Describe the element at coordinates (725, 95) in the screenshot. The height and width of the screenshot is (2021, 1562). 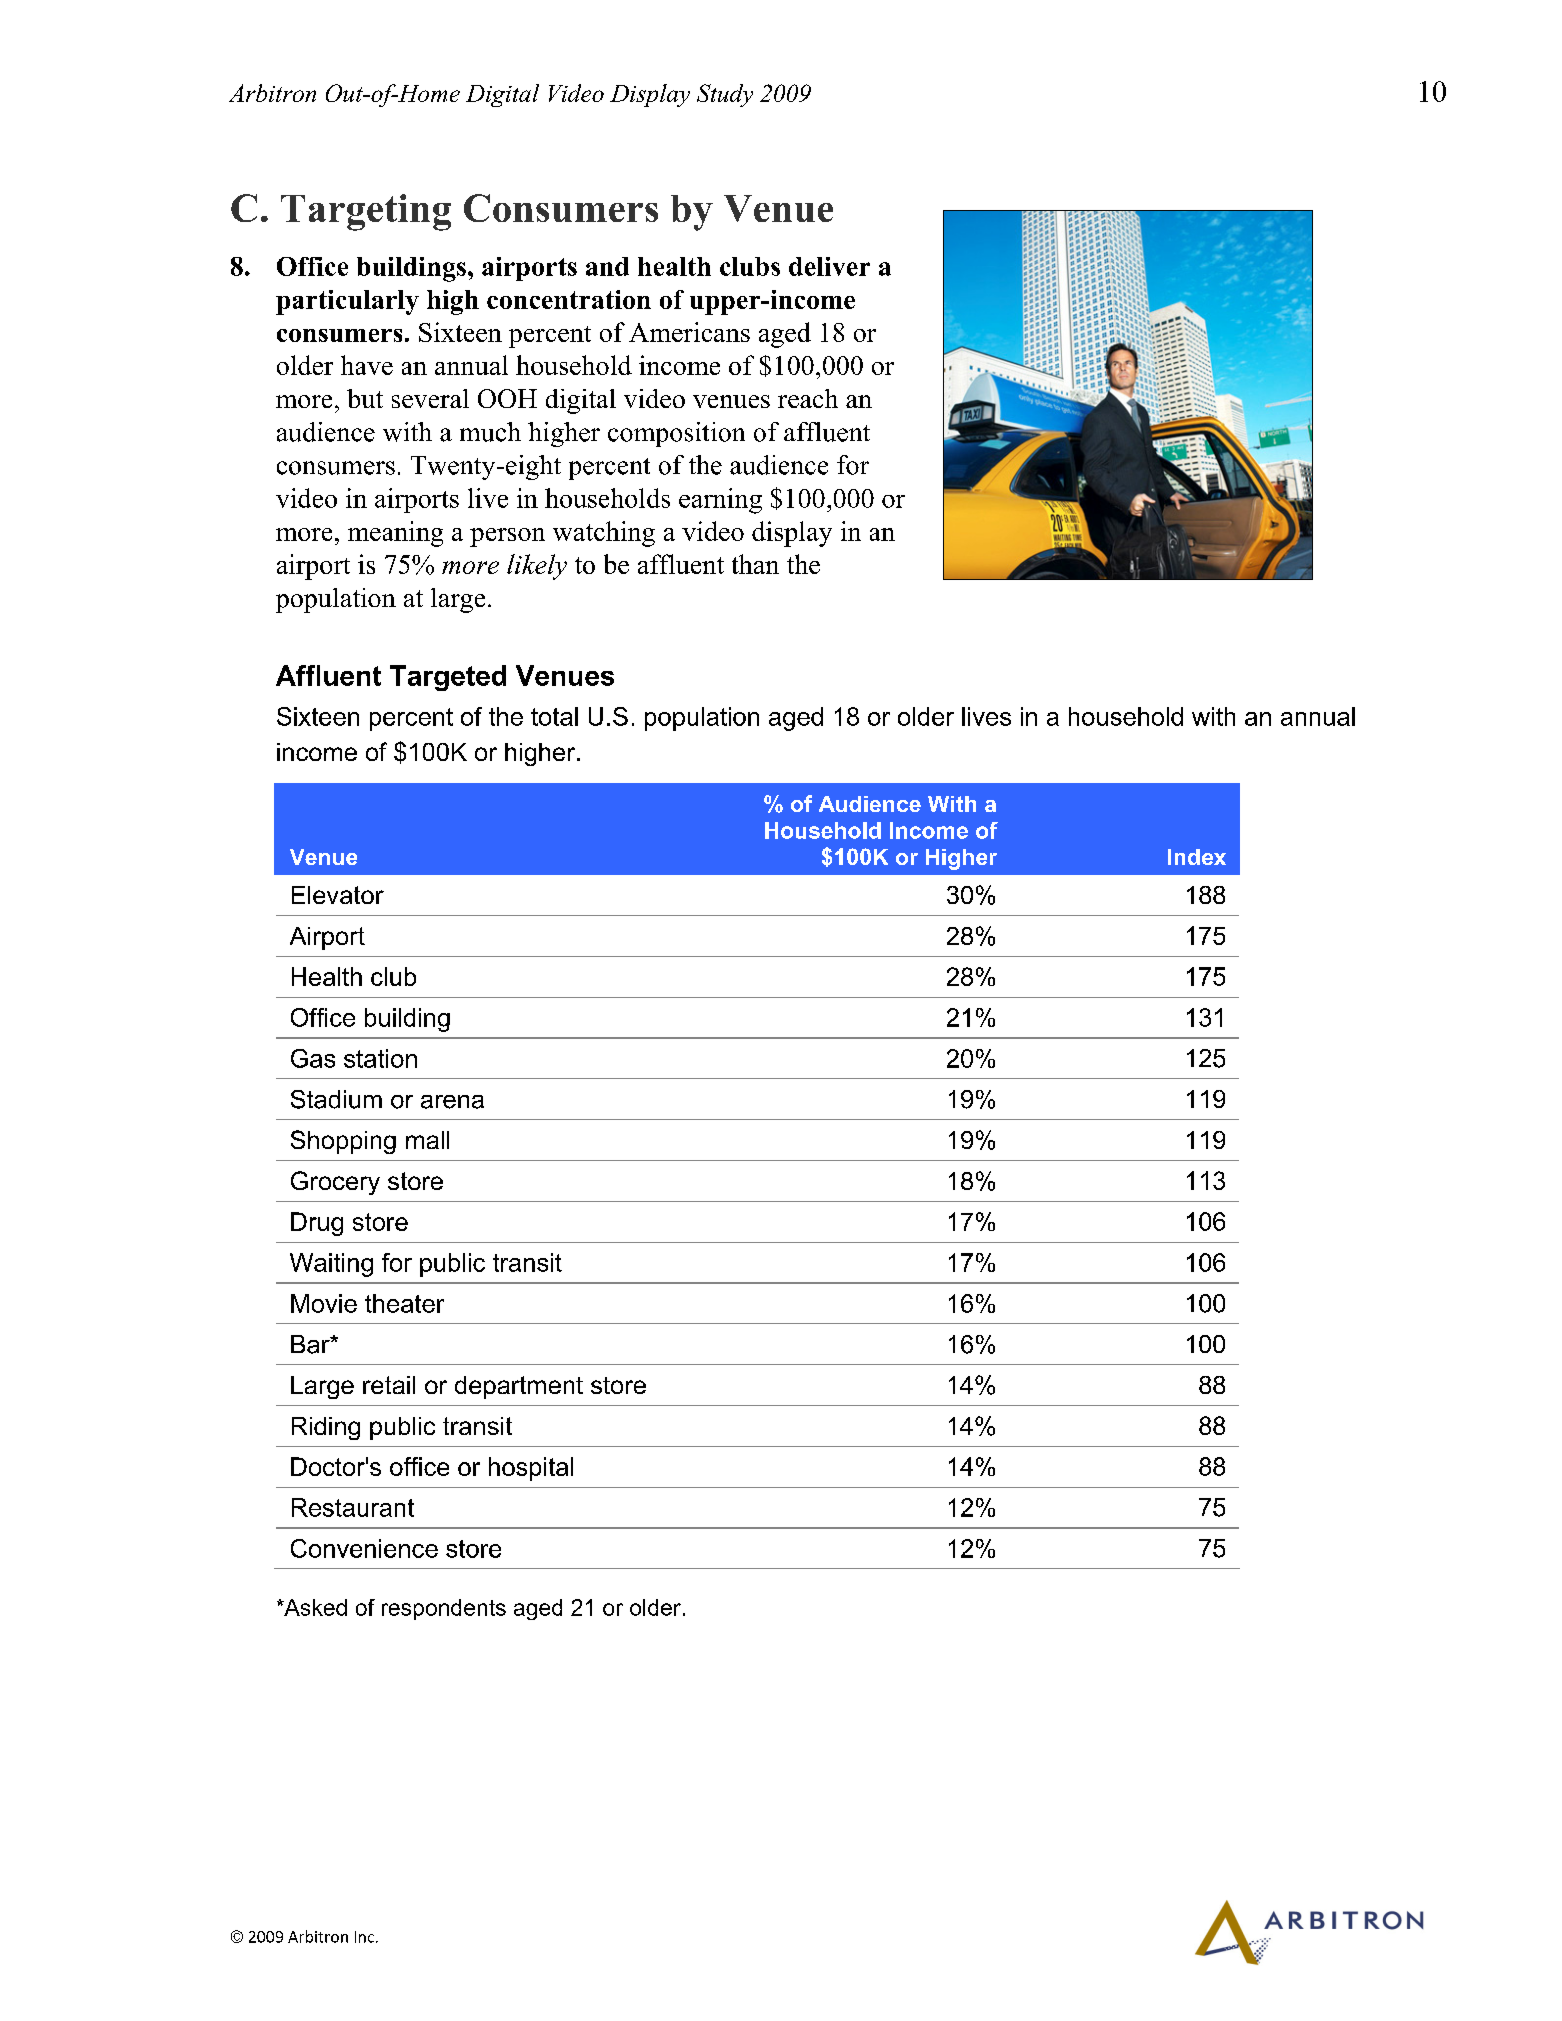
I see `Study` at that location.
